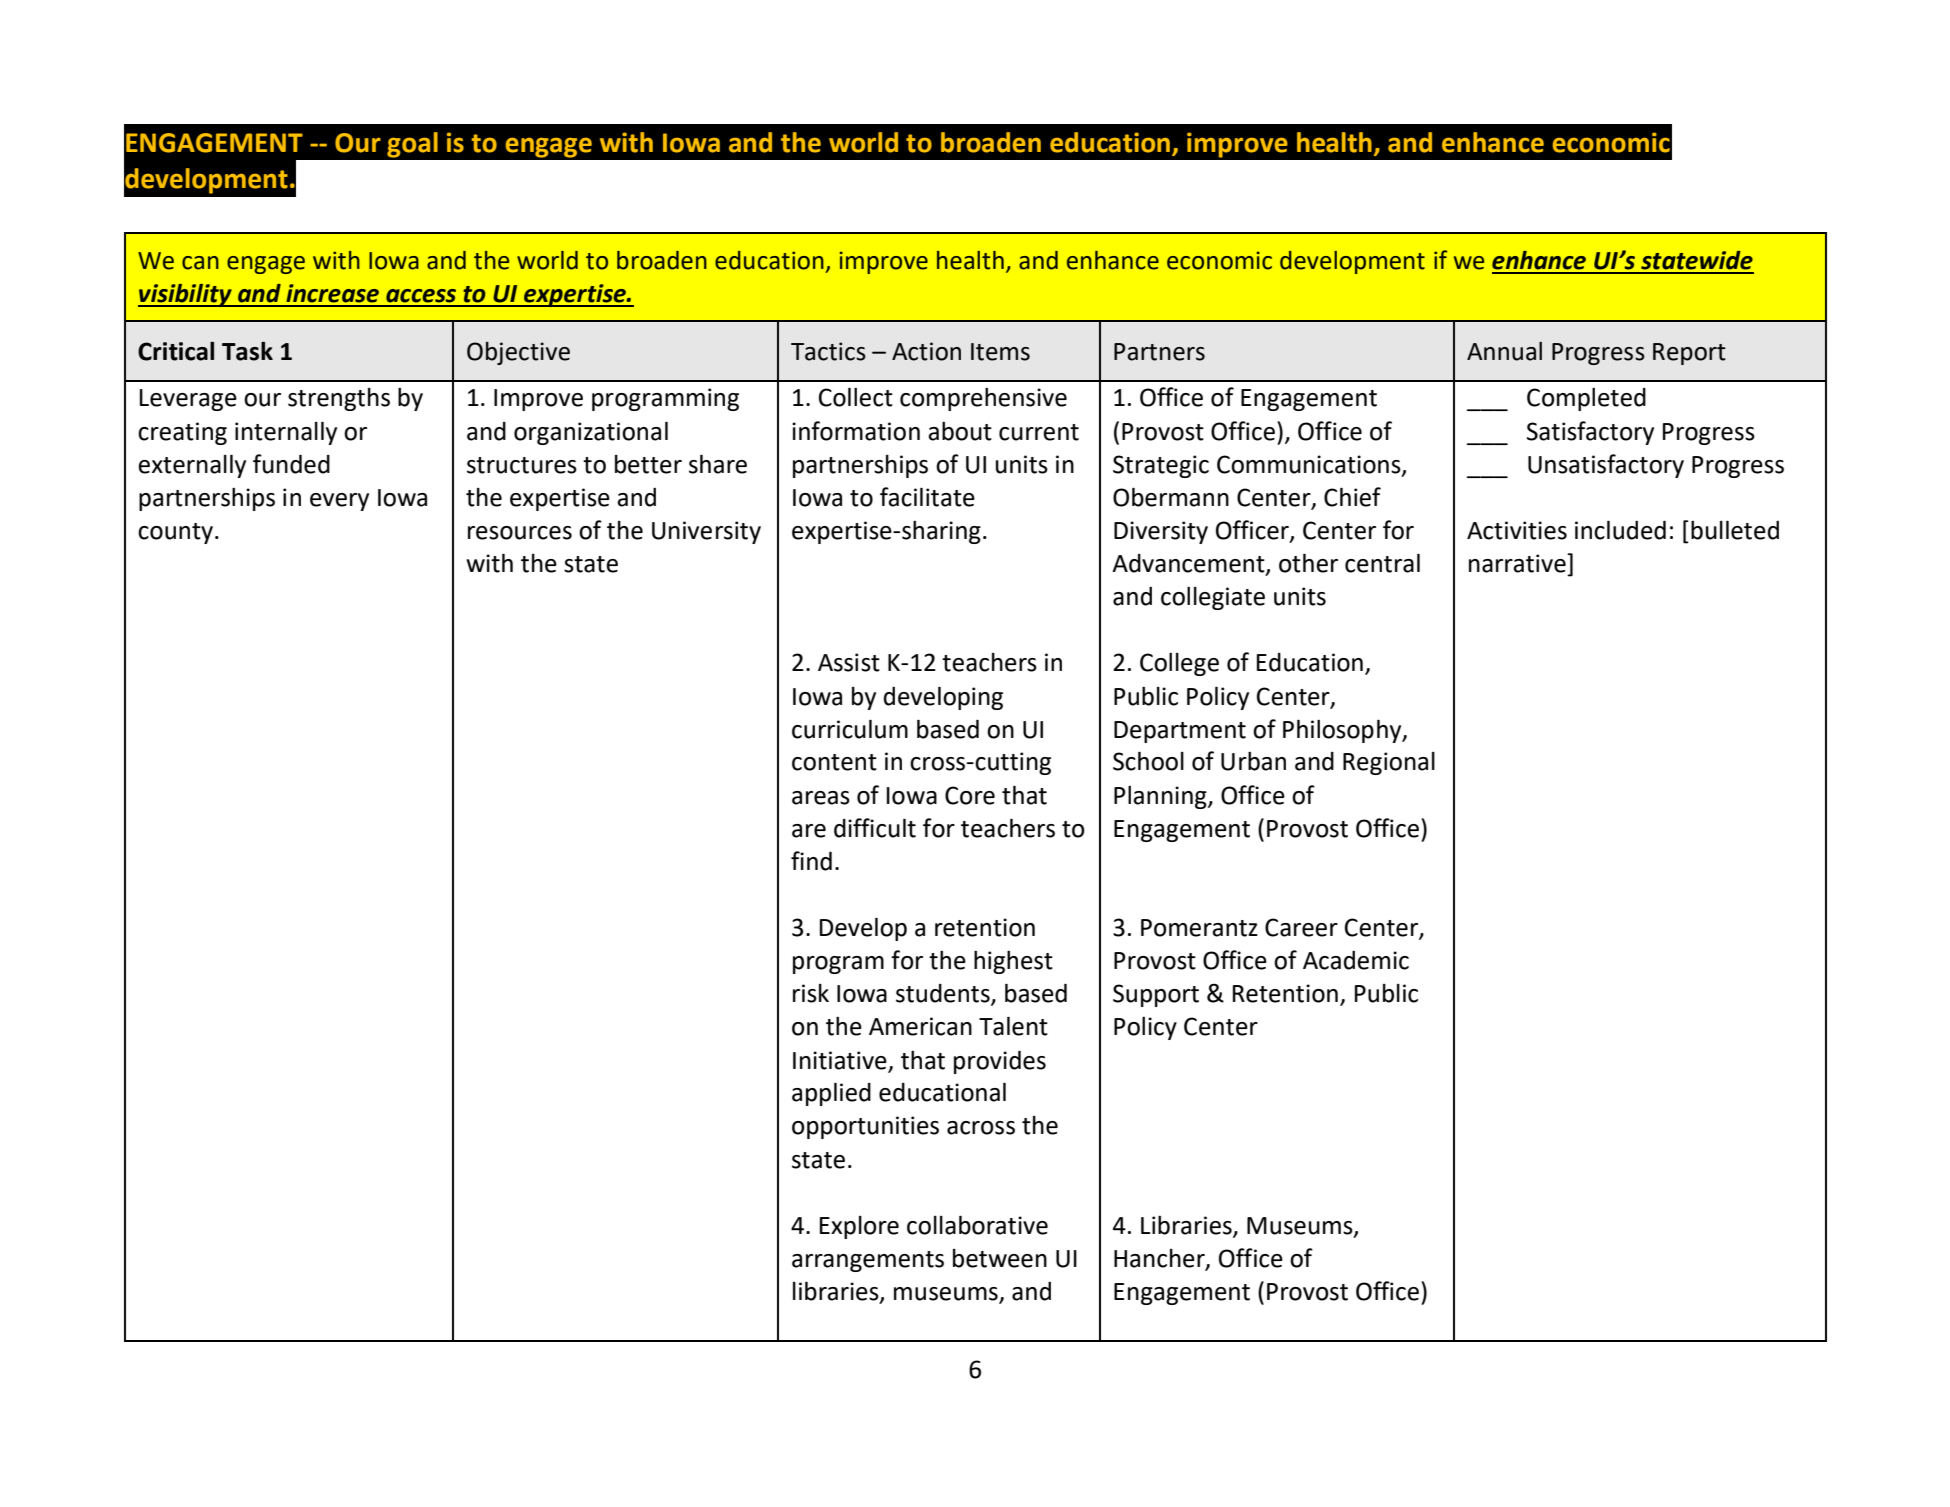 This image has width=1950, height=1507. What do you see at coordinates (1518, 563) in the image?
I see `narrative` at bounding box center [1518, 563].
